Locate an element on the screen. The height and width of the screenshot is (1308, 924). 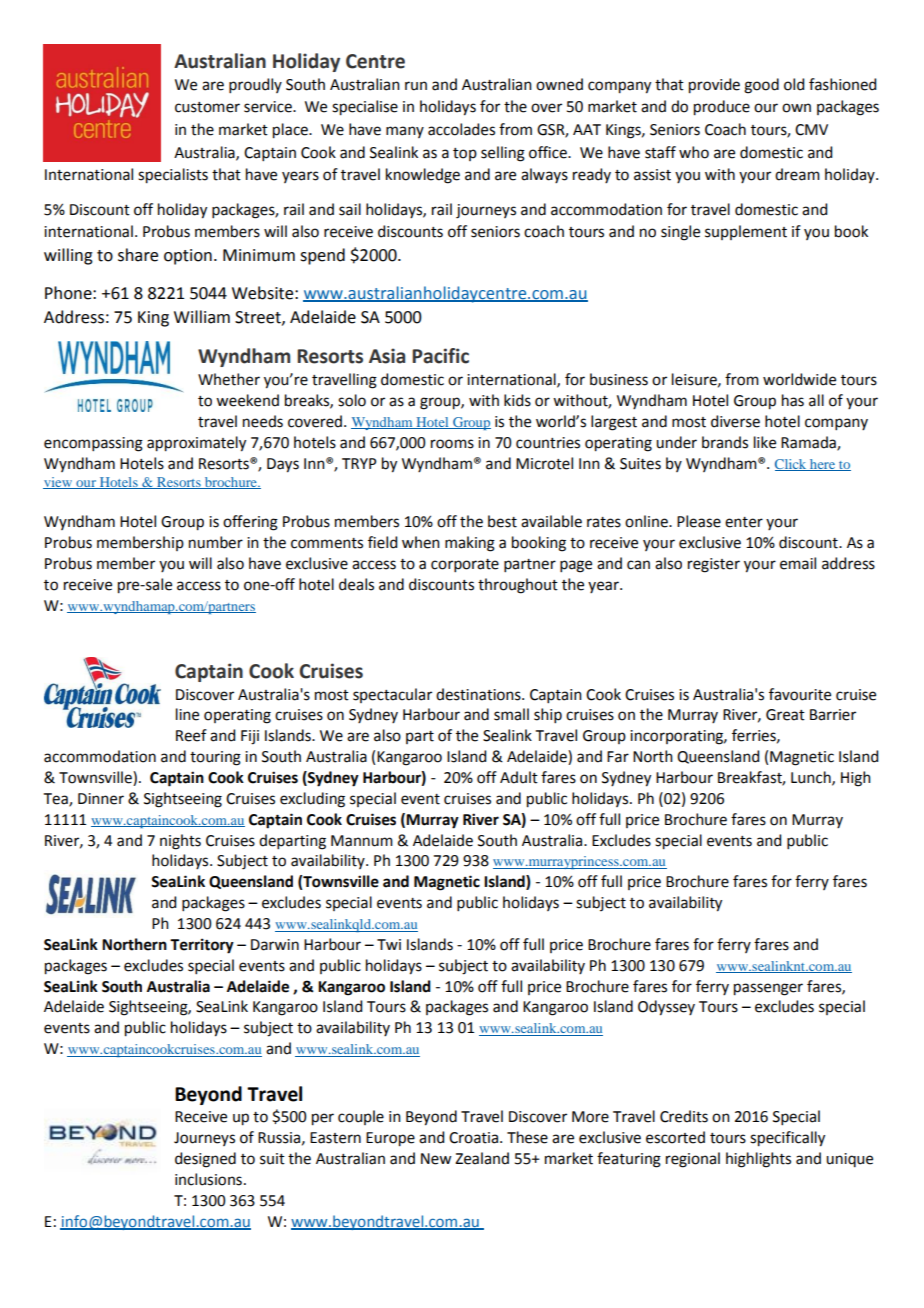
accolades is located at coordinates (461, 129).
